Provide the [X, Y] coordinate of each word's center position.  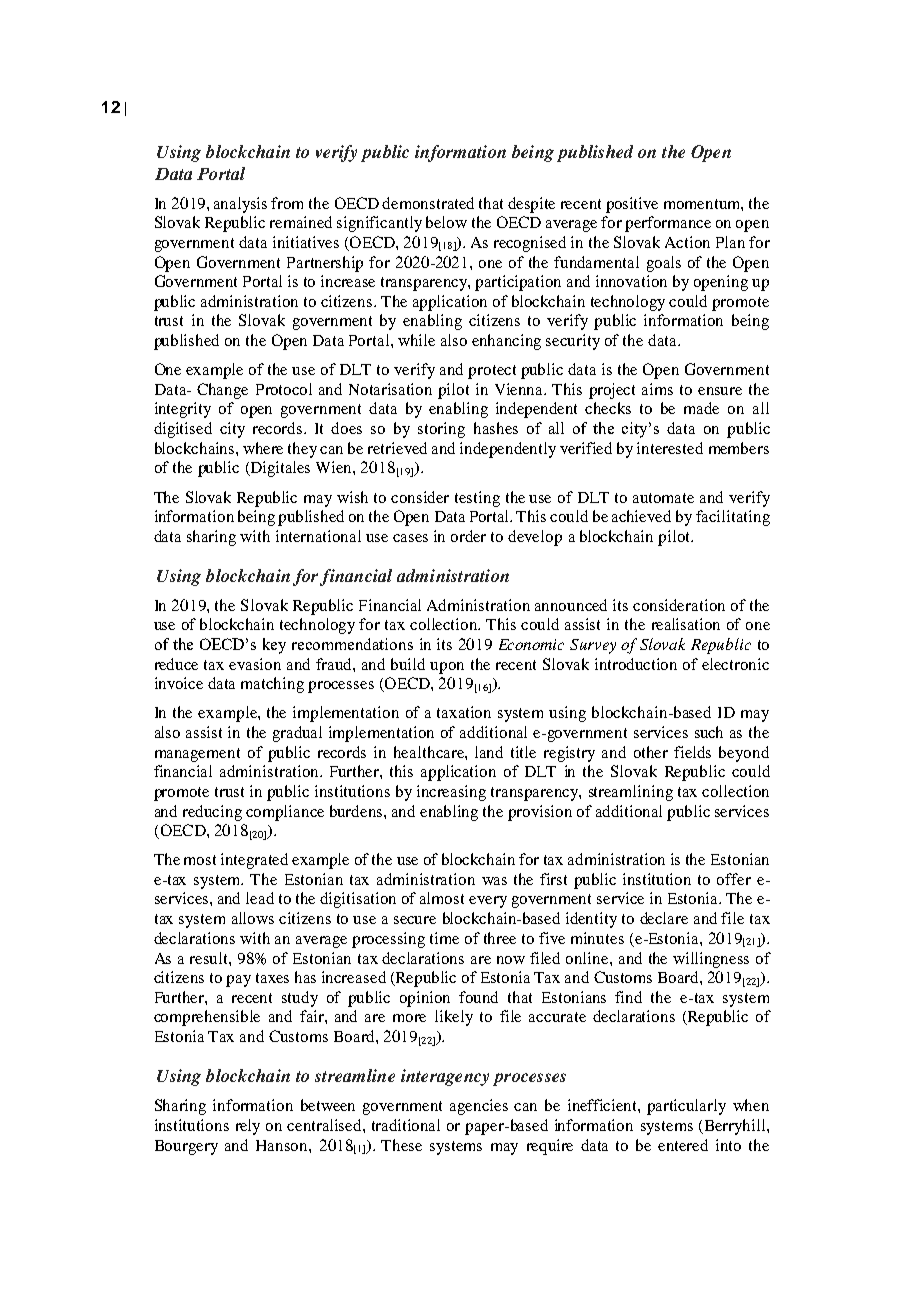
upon [447, 668]
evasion [255, 664]
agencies [479, 1107]
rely [248, 1127]
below [446, 222]
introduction [636, 664]
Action [687, 242]
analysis [240, 205]
